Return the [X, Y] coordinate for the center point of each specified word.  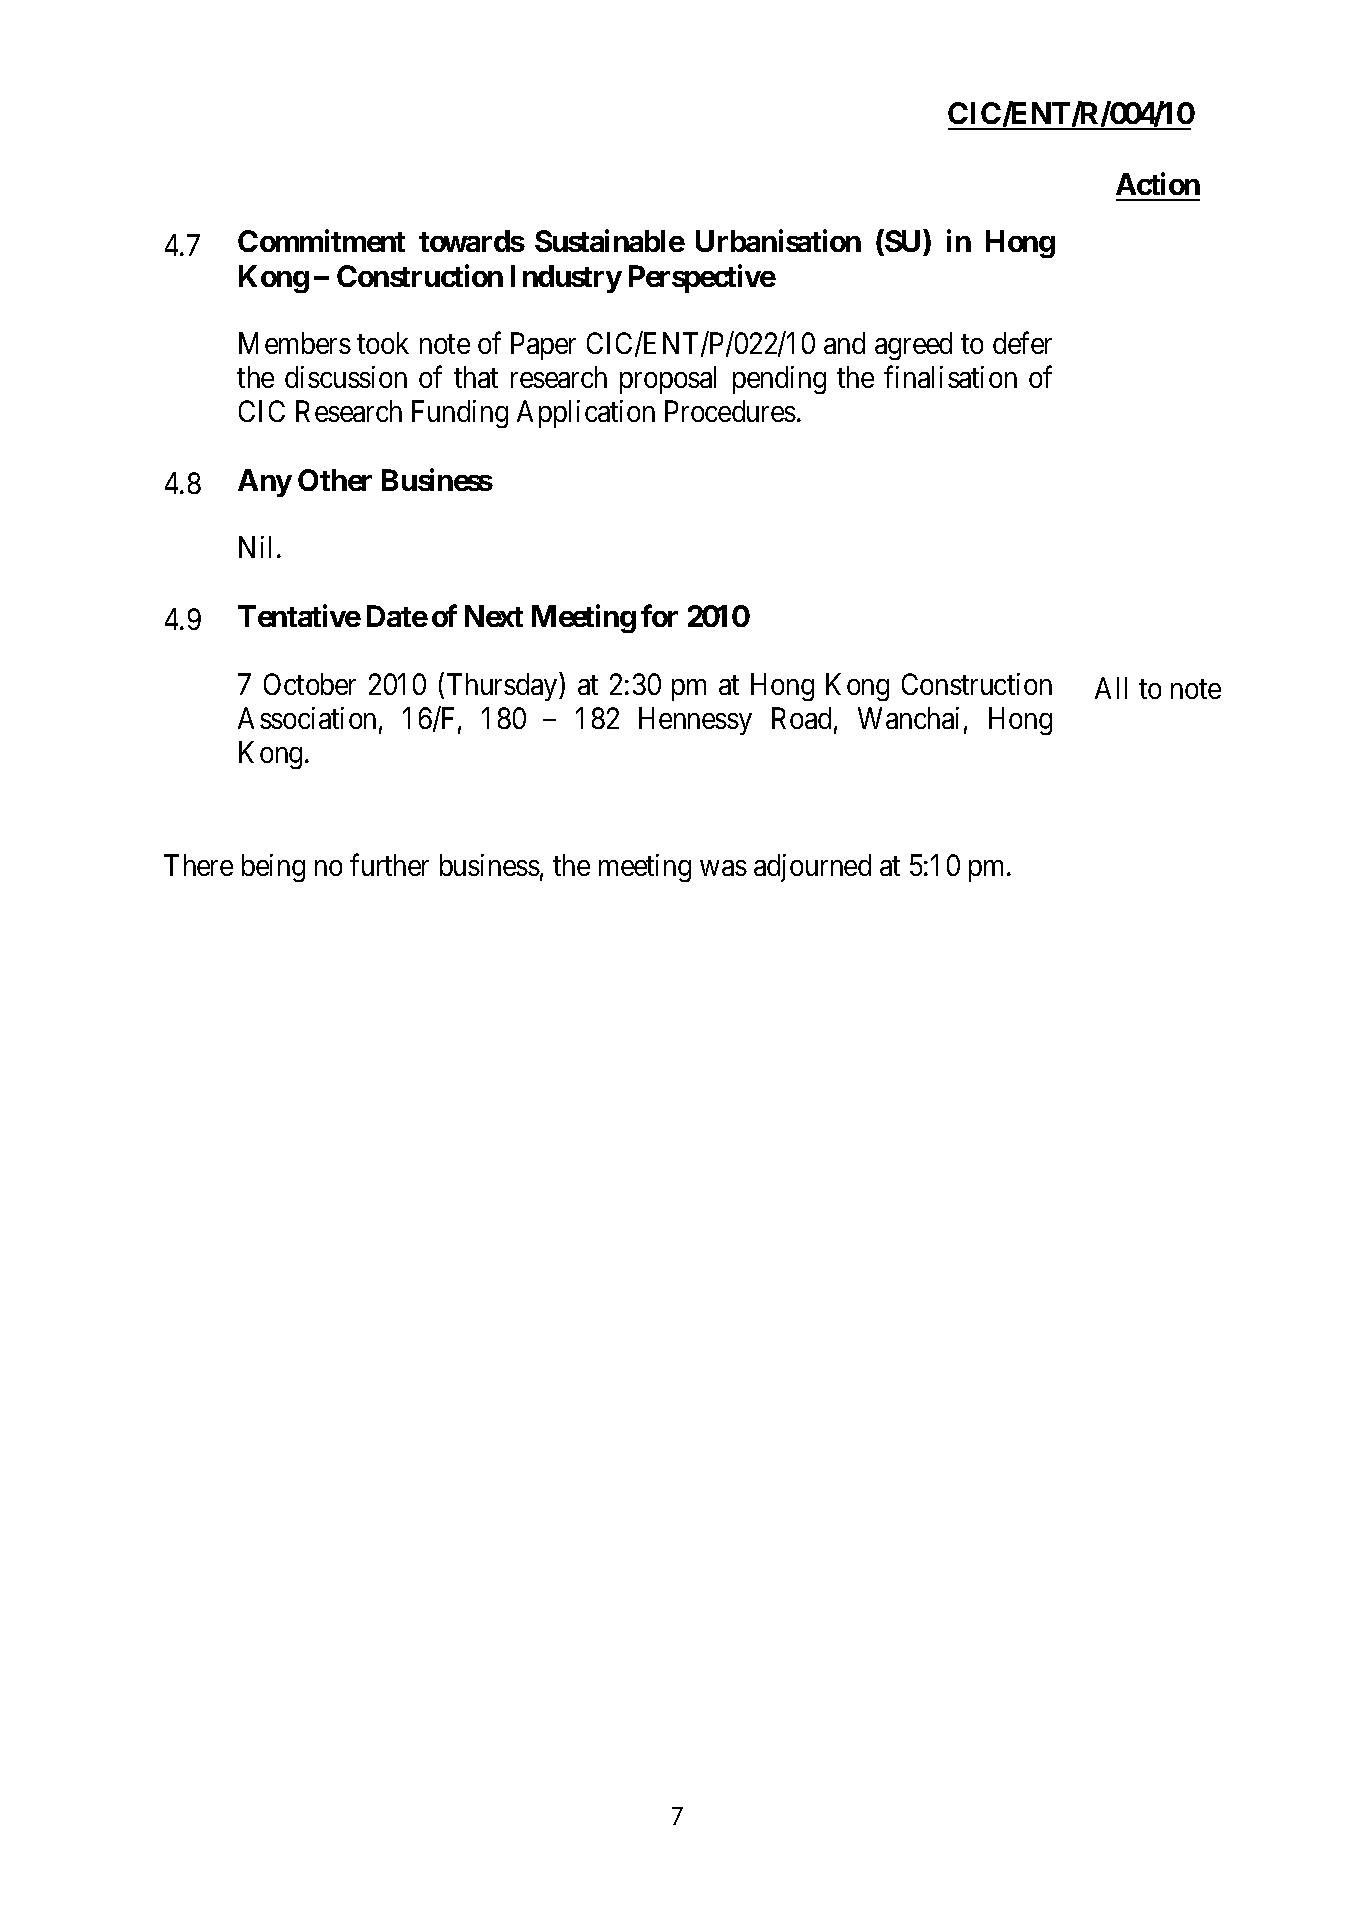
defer [1022, 343]
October [310, 684]
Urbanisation [778, 241]
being [273, 868]
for [659, 615]
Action [1158, 183]
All [1111, 688]
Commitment [321, 241]
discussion [346, 377]
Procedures [730, 411]
